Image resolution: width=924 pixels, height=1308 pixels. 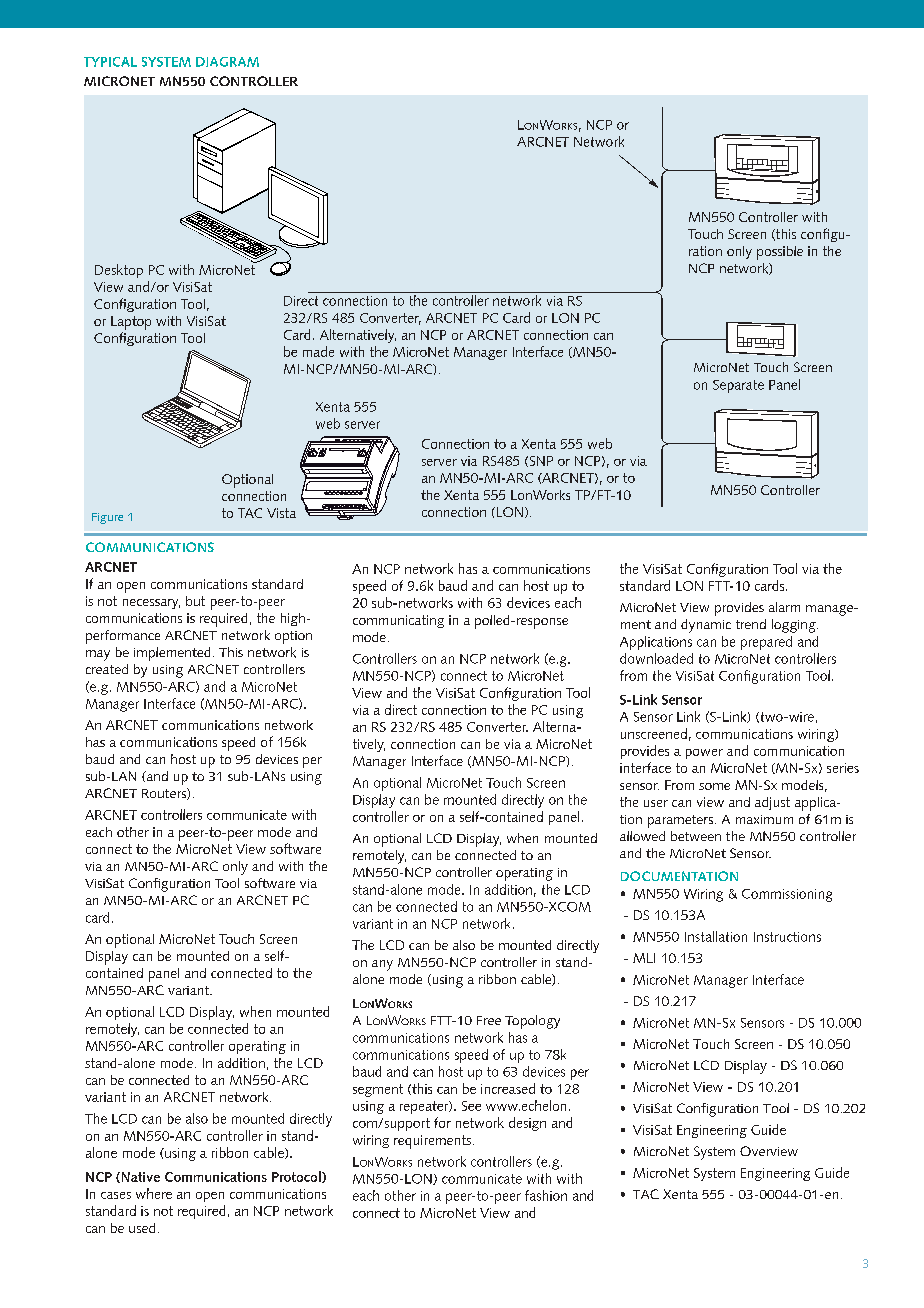 I want to click on DIAGRAM, so click(x=227, y=62).
